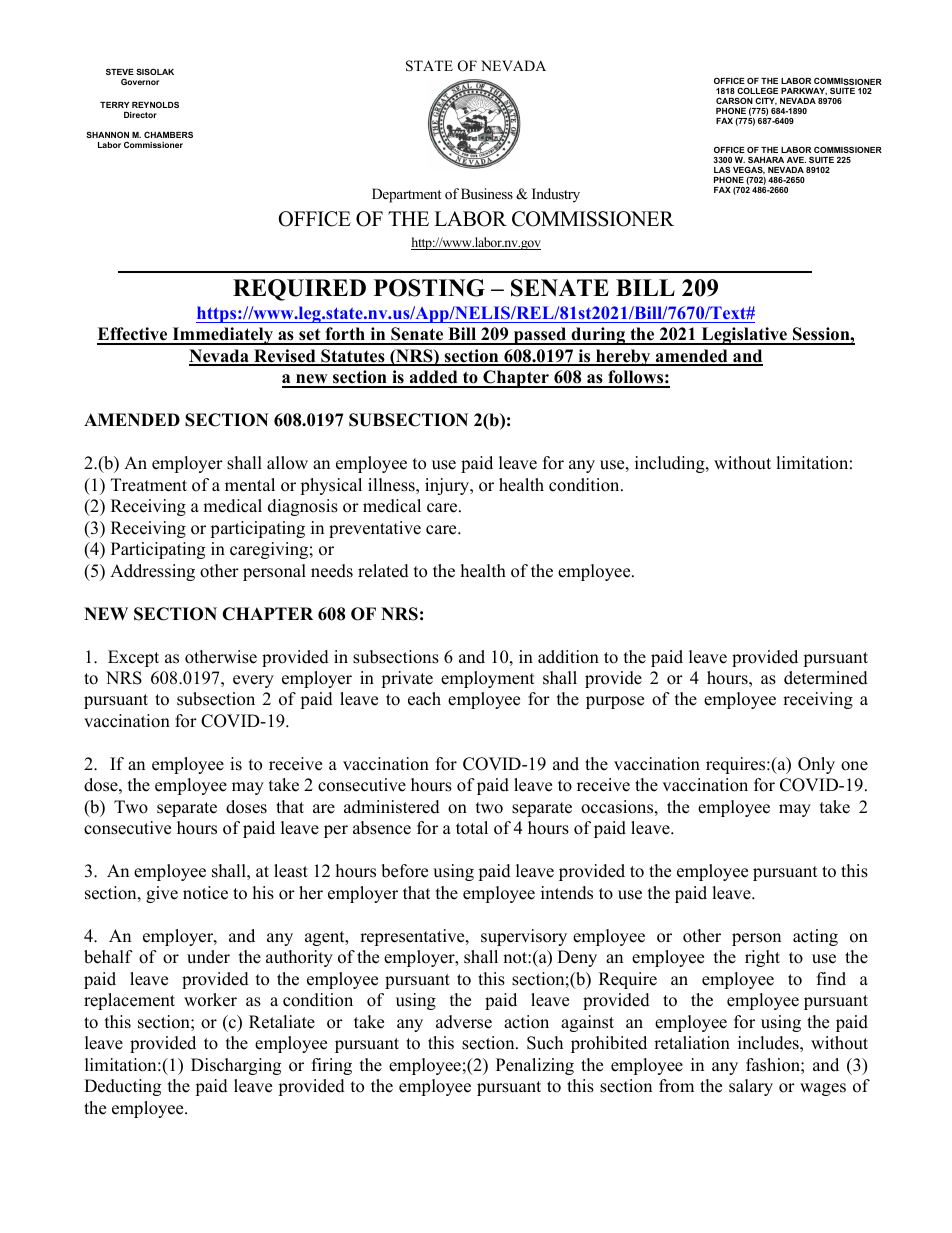  What do you see at coordinates (434, 378) in the document?
I see `added` at bounding box center [434, 378].
